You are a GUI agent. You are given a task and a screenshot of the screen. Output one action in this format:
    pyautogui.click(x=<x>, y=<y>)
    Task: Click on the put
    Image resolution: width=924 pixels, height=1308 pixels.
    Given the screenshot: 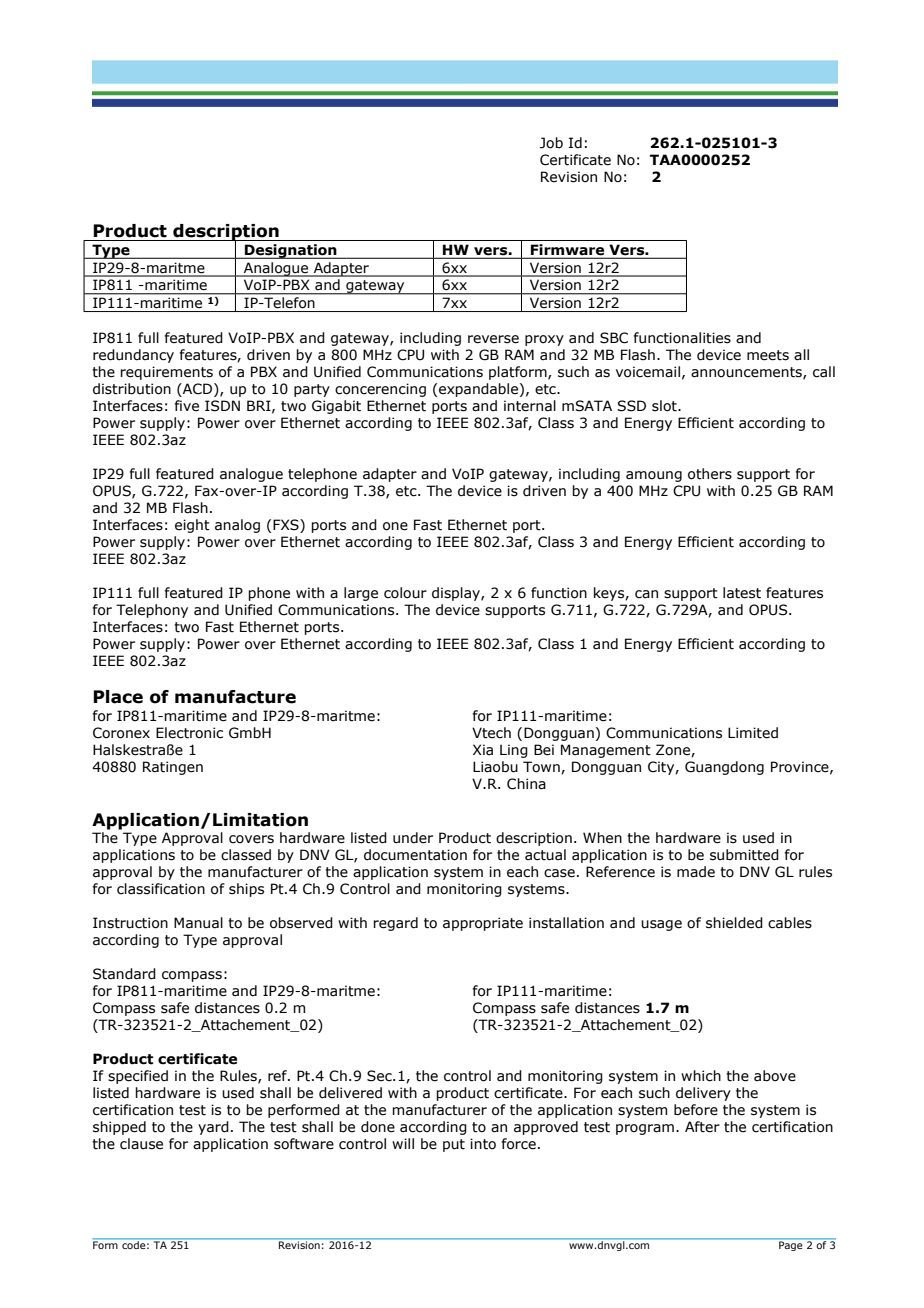 What is the action you would take?
    pyautogui.click(x=454, y=1145)
